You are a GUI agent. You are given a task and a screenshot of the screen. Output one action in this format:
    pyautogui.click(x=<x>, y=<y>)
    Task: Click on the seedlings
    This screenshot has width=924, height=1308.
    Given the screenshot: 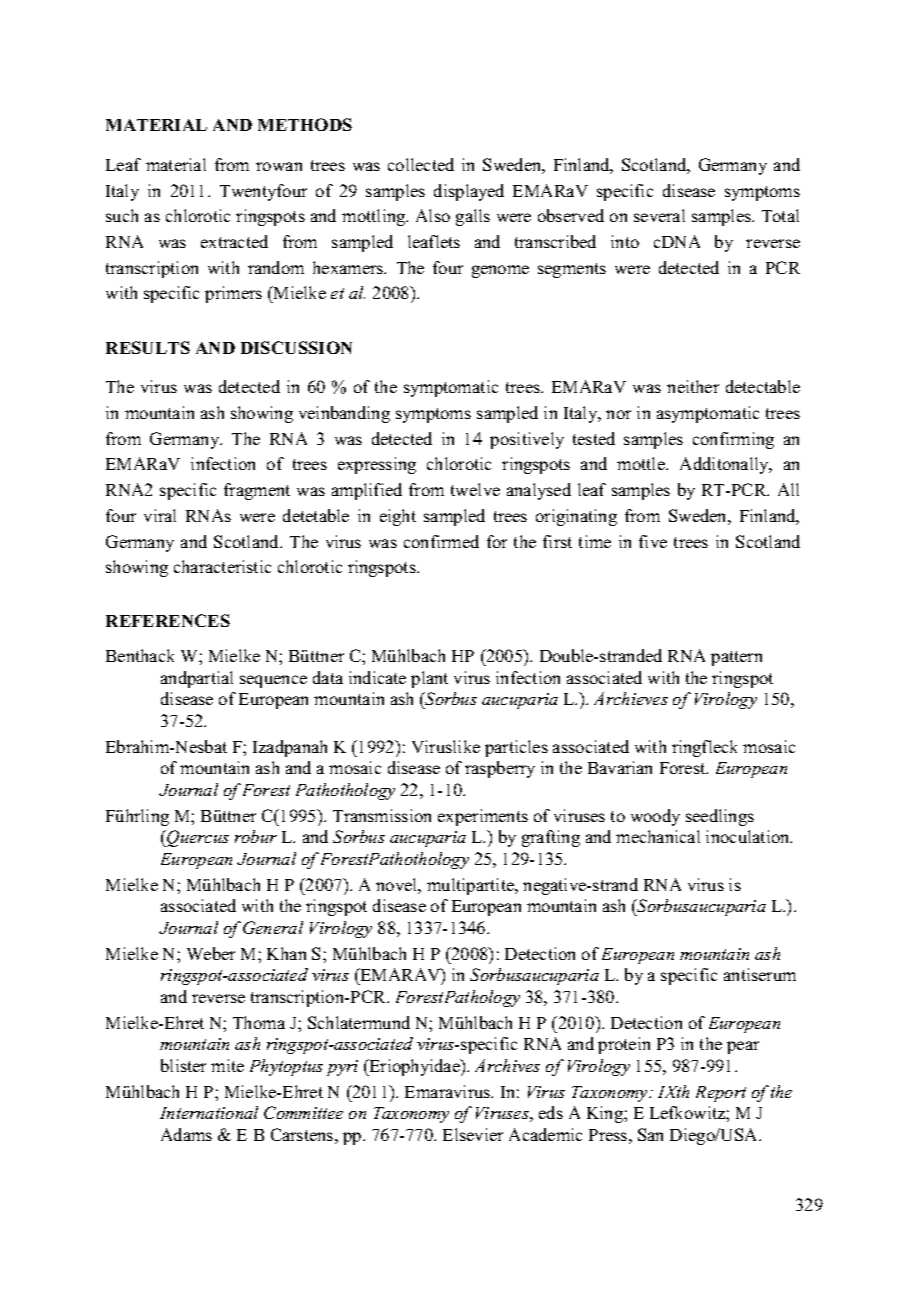 What is the action you would take?
    pyautogui.click(x=720, y=817)
